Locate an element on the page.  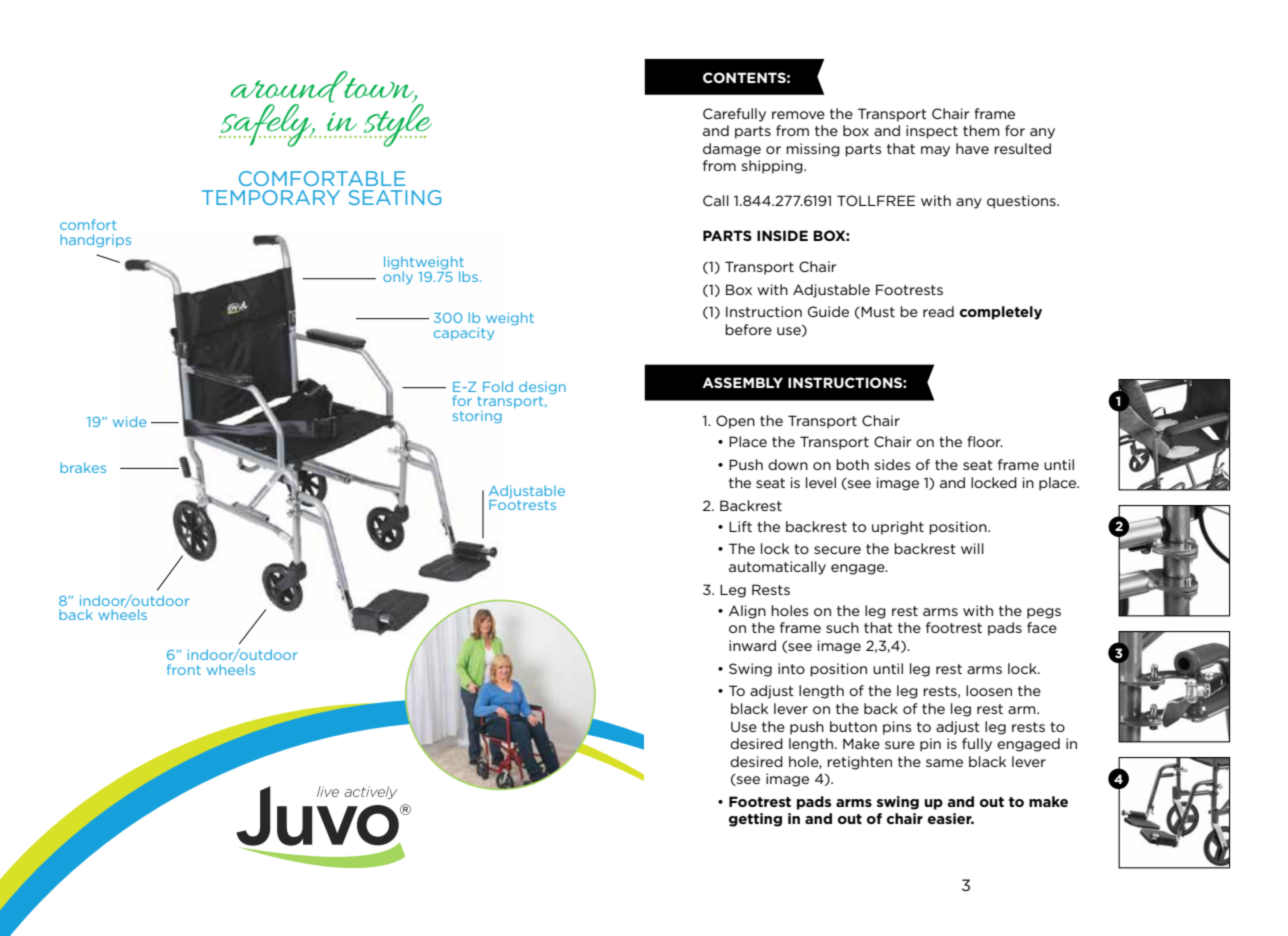
inspect is located at coordinates (932, 132).
